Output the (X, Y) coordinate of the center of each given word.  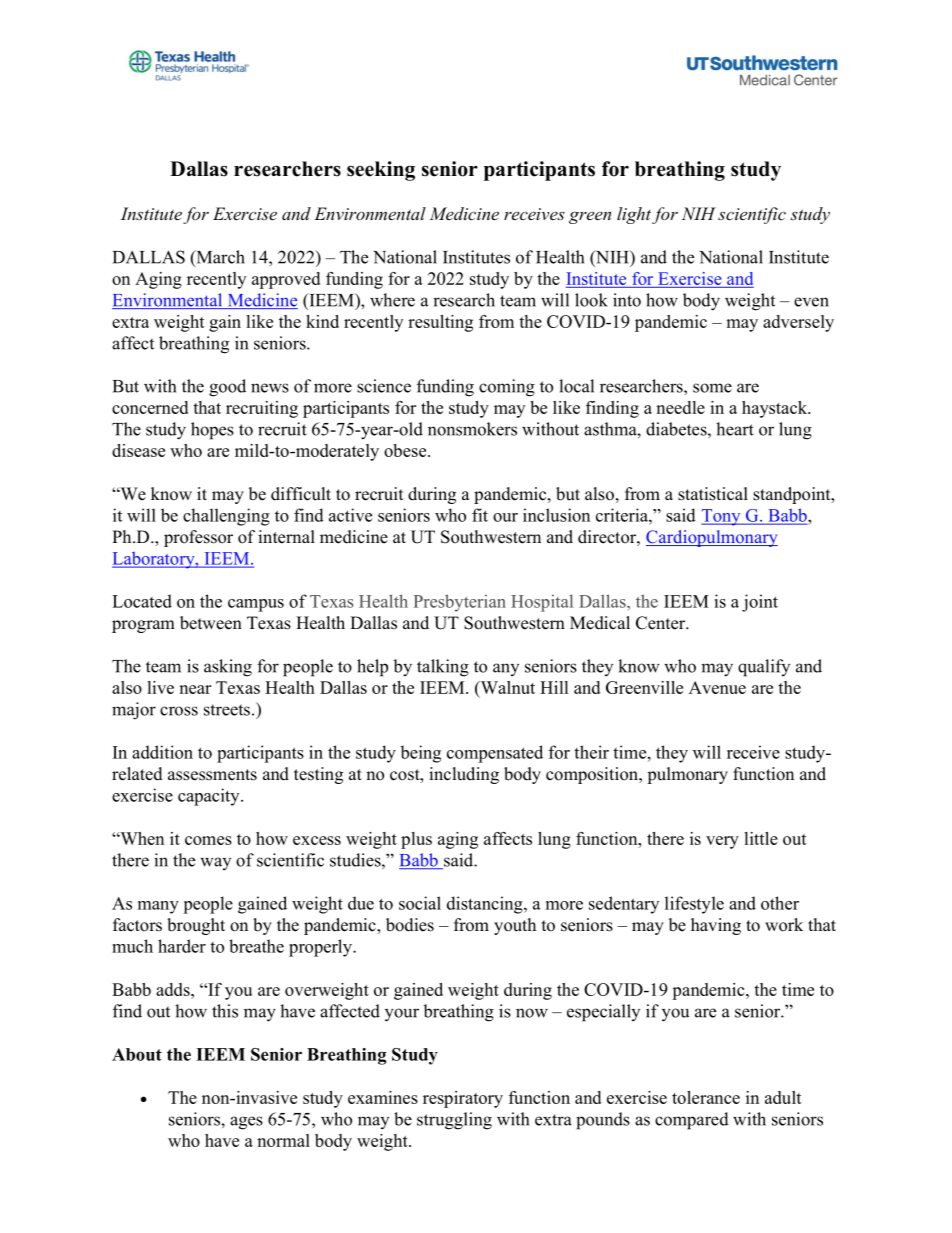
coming (507, 388)
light (634, 215)
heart (735, 429)
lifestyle (694, 905)
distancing (486, 905)
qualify (764, 668)
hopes (212, 431)
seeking (381, 171)
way (215, 863)
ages (246, 1123)
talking (443, 668)
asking (228, 668)
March (219, 258)
